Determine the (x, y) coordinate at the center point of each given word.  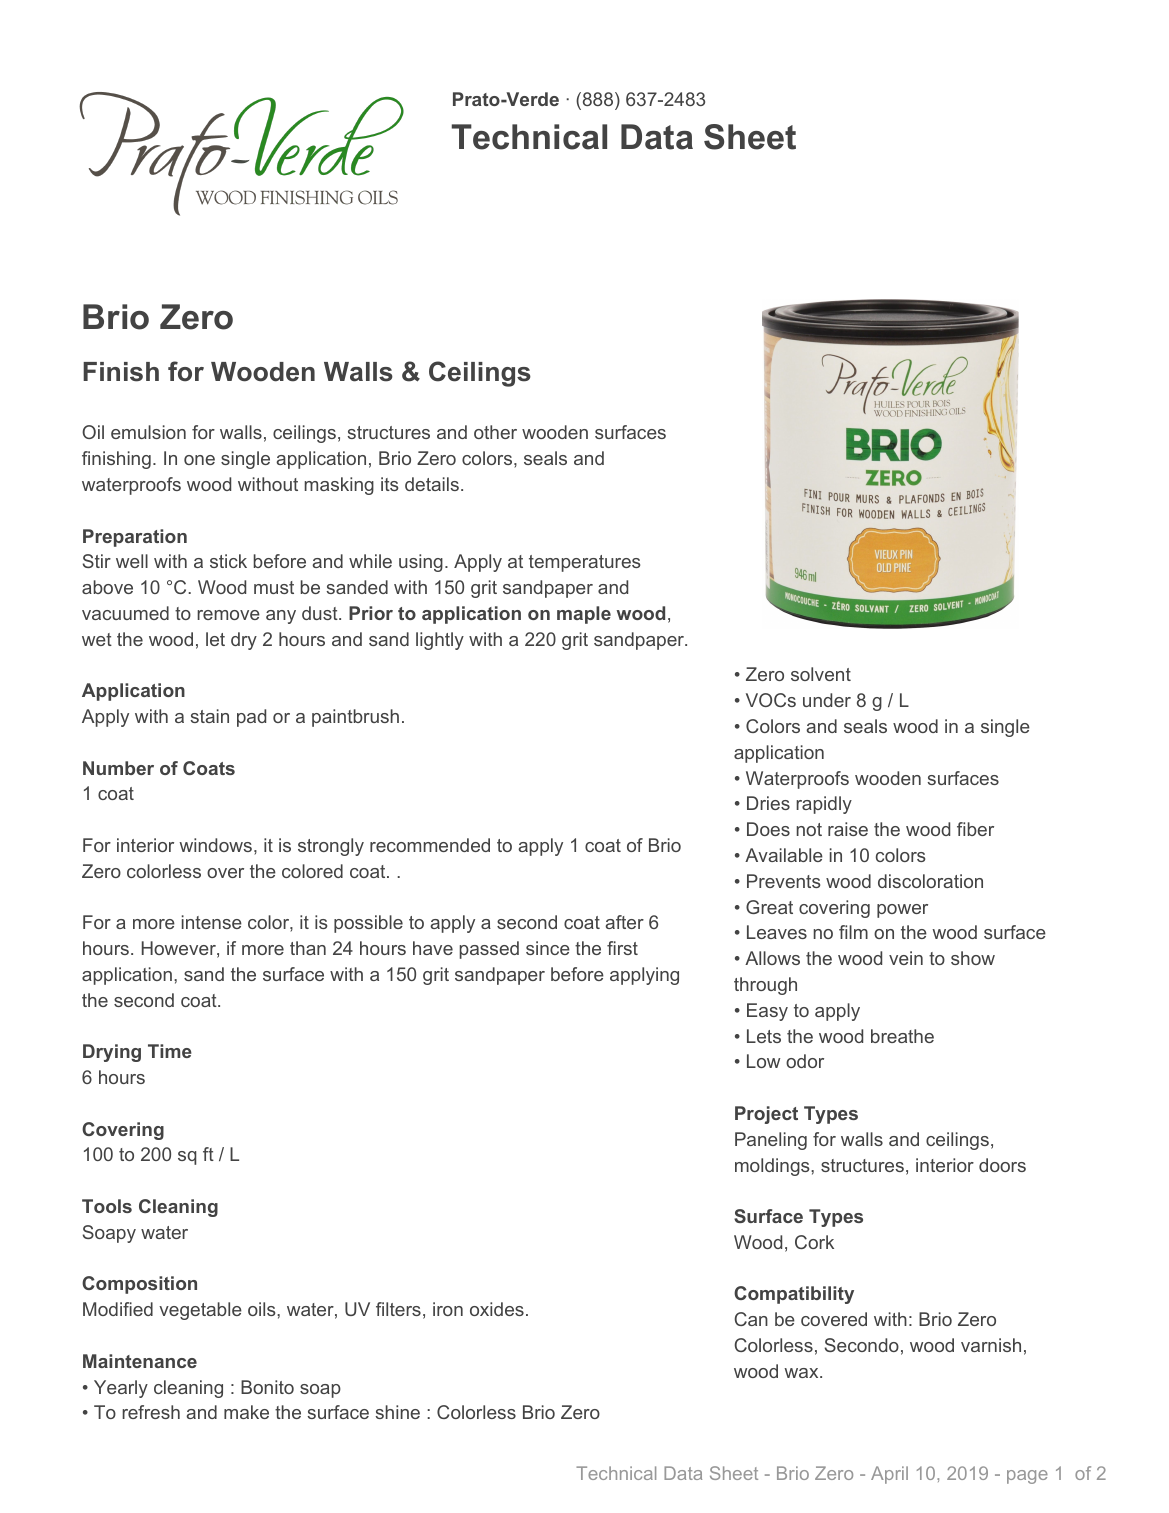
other (495, 432)
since (548, 948)
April (889, 1475)
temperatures (584, 563)
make (246, 1412)
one (199, 460)
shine (397, 1412)
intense (212, 922)
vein (906, 958)
